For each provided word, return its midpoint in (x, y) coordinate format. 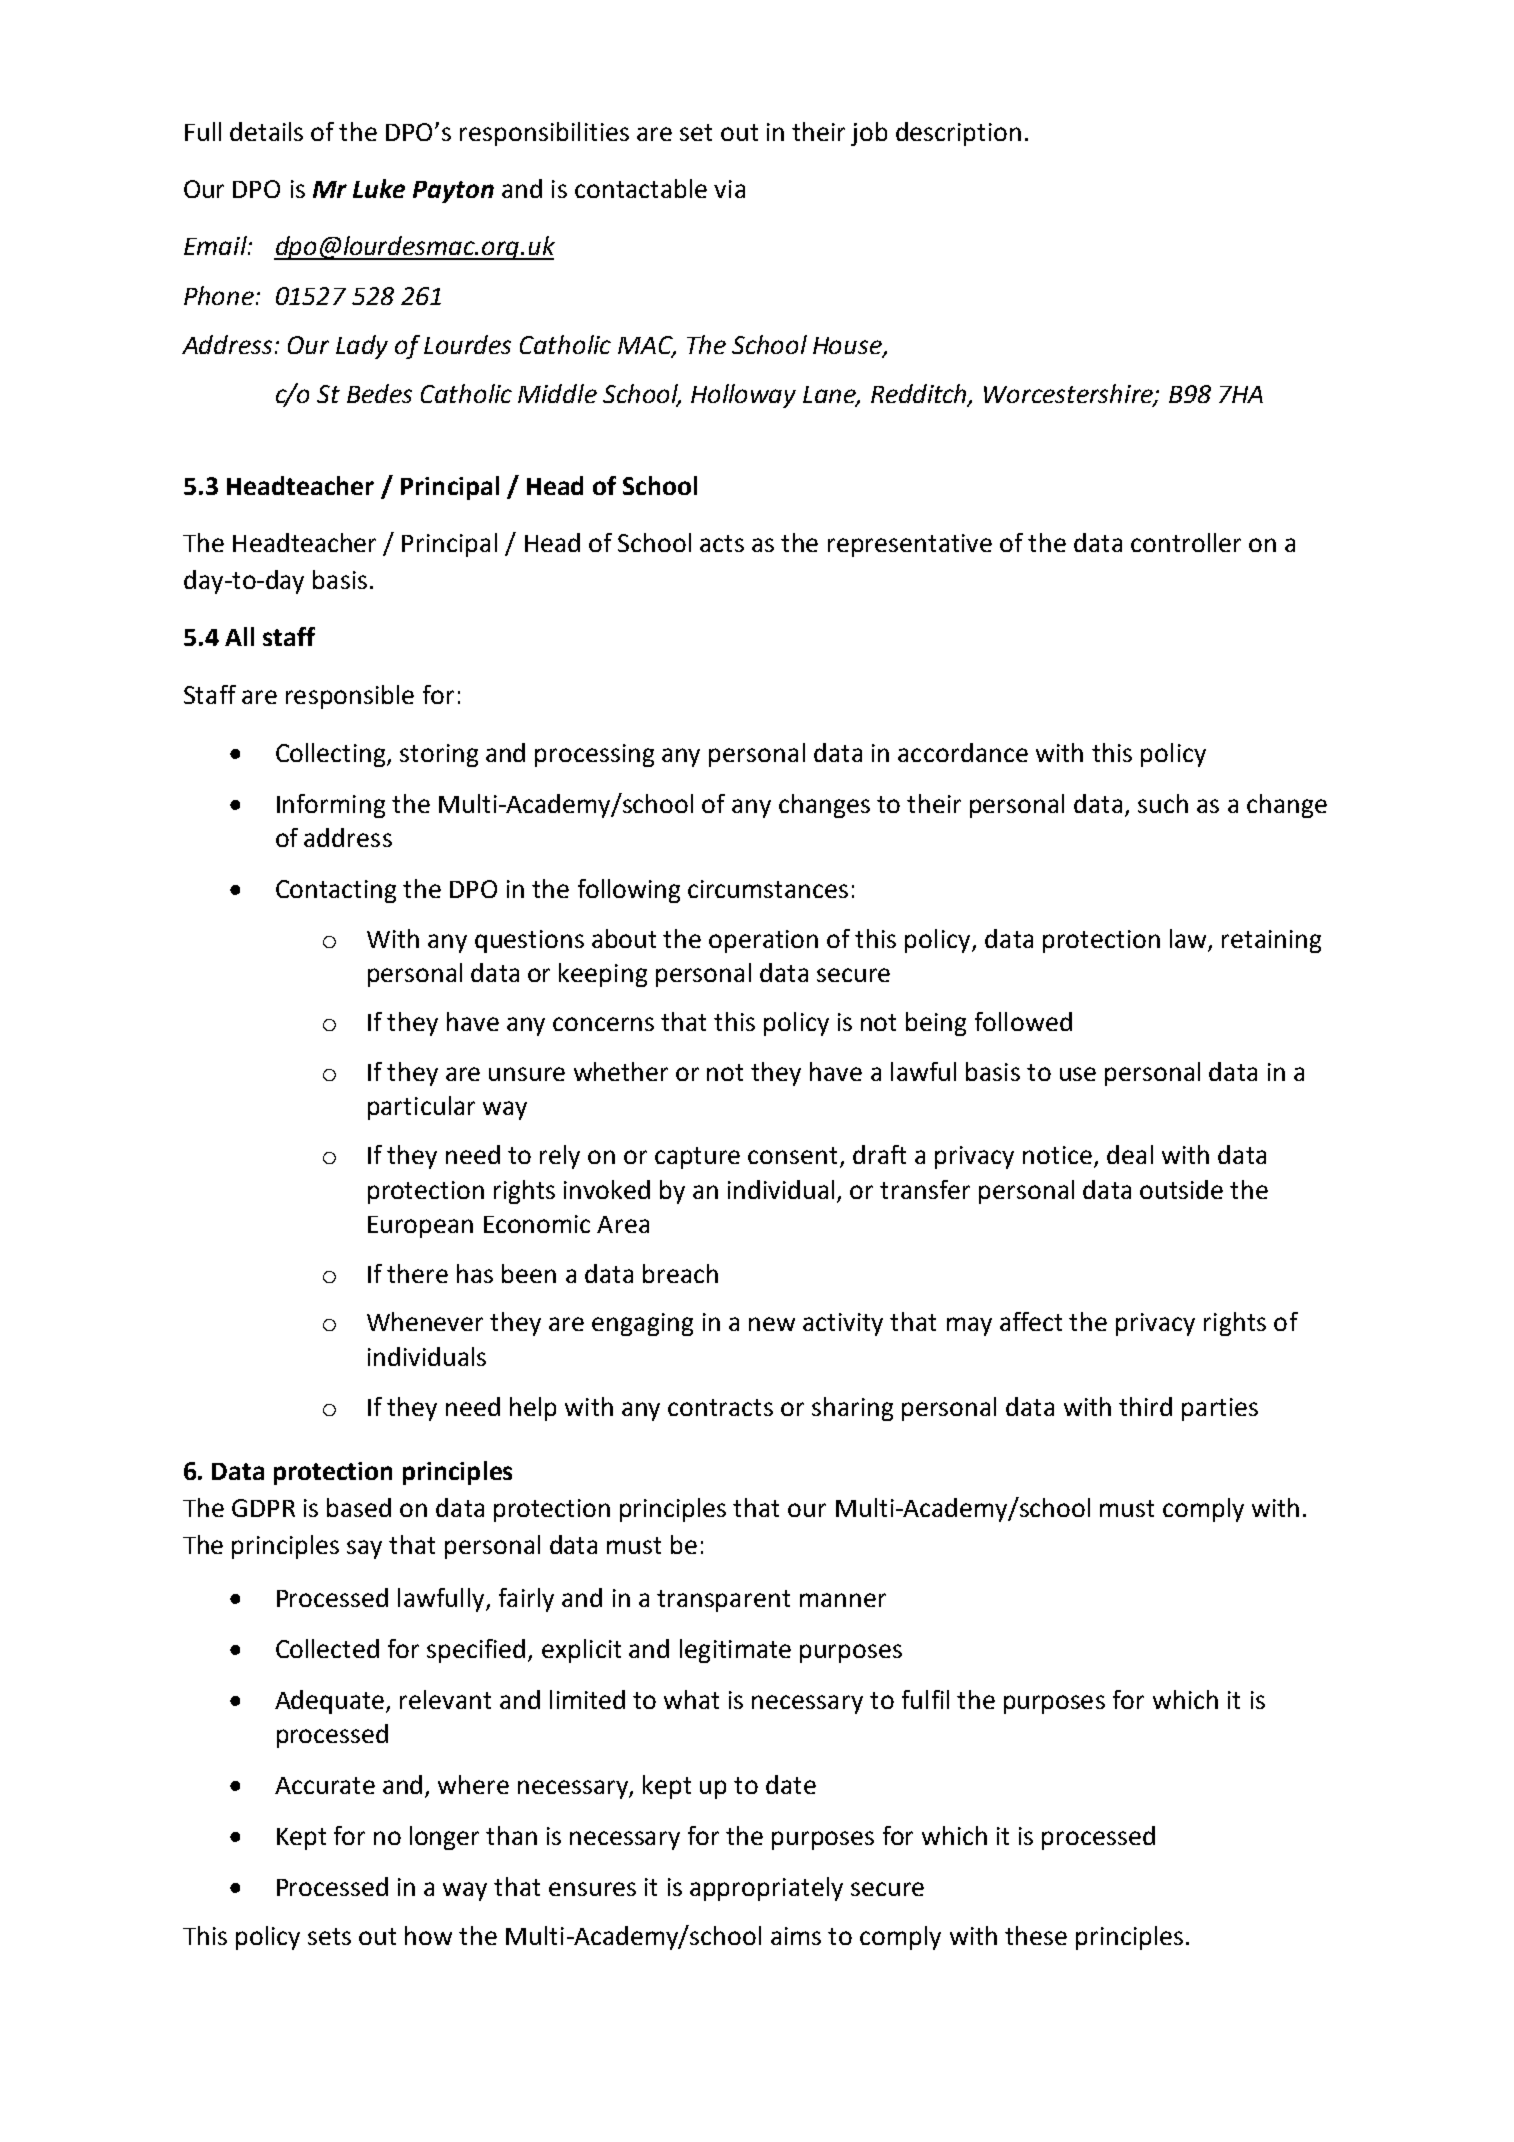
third (1145, 1406)
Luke (379, 188)
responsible (350, 697)
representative (910, 545)
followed (1023, 1021)
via (729, 189)
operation (763, 941)
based (359, 1507)
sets (329, 1936)
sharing (852, 1409)
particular (421, 1108)
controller (1186, 542)
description (958, 134)
